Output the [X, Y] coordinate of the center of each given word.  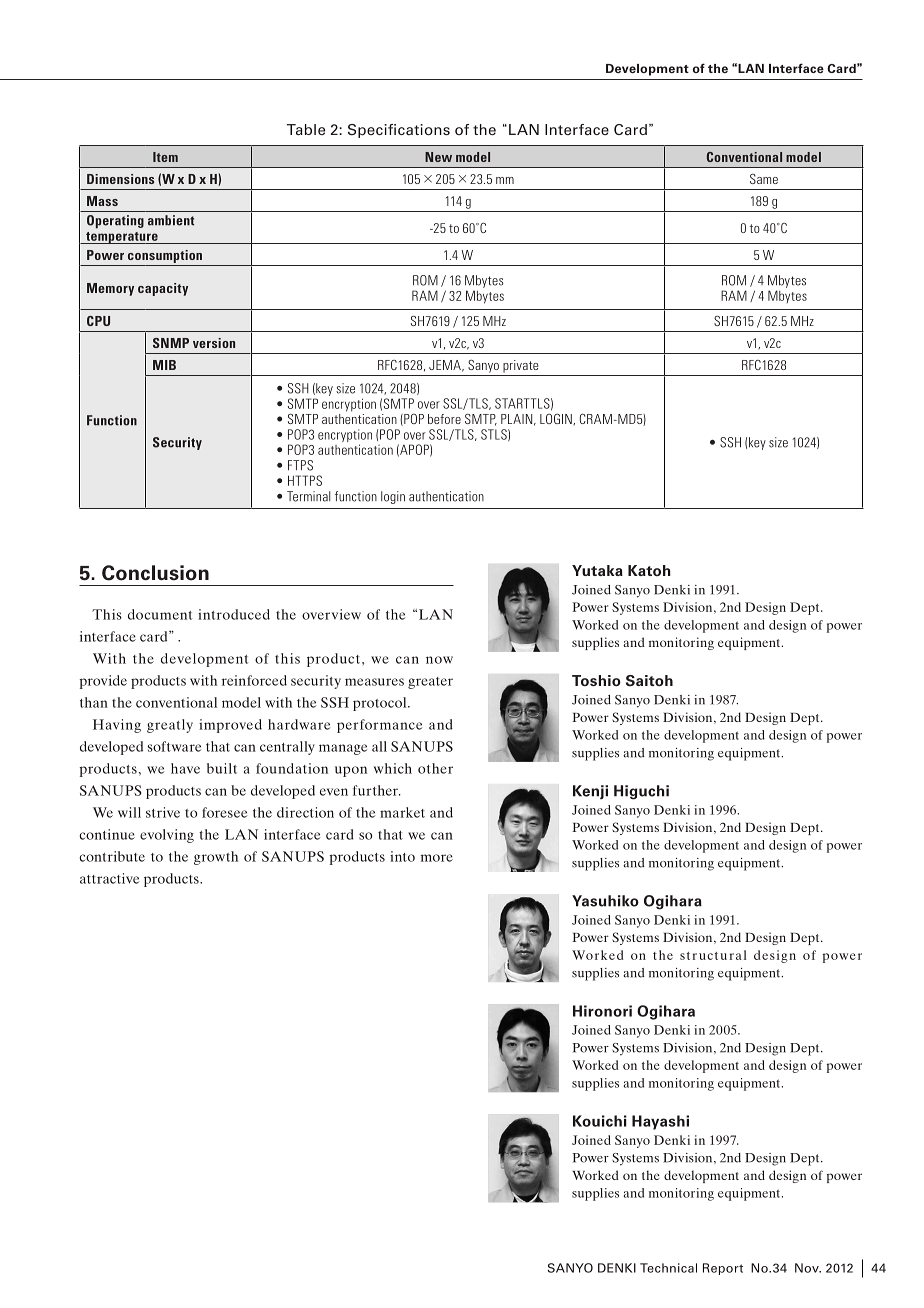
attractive [109, 878]
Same [764, 179]
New [438, 157]
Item [165, 157]
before [444, 419]
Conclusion [155, 573]
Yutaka [597, 570]
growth [216, 858]
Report [723, 1269]
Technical [668, 1268]
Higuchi [641, 792]
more [437, 858]
